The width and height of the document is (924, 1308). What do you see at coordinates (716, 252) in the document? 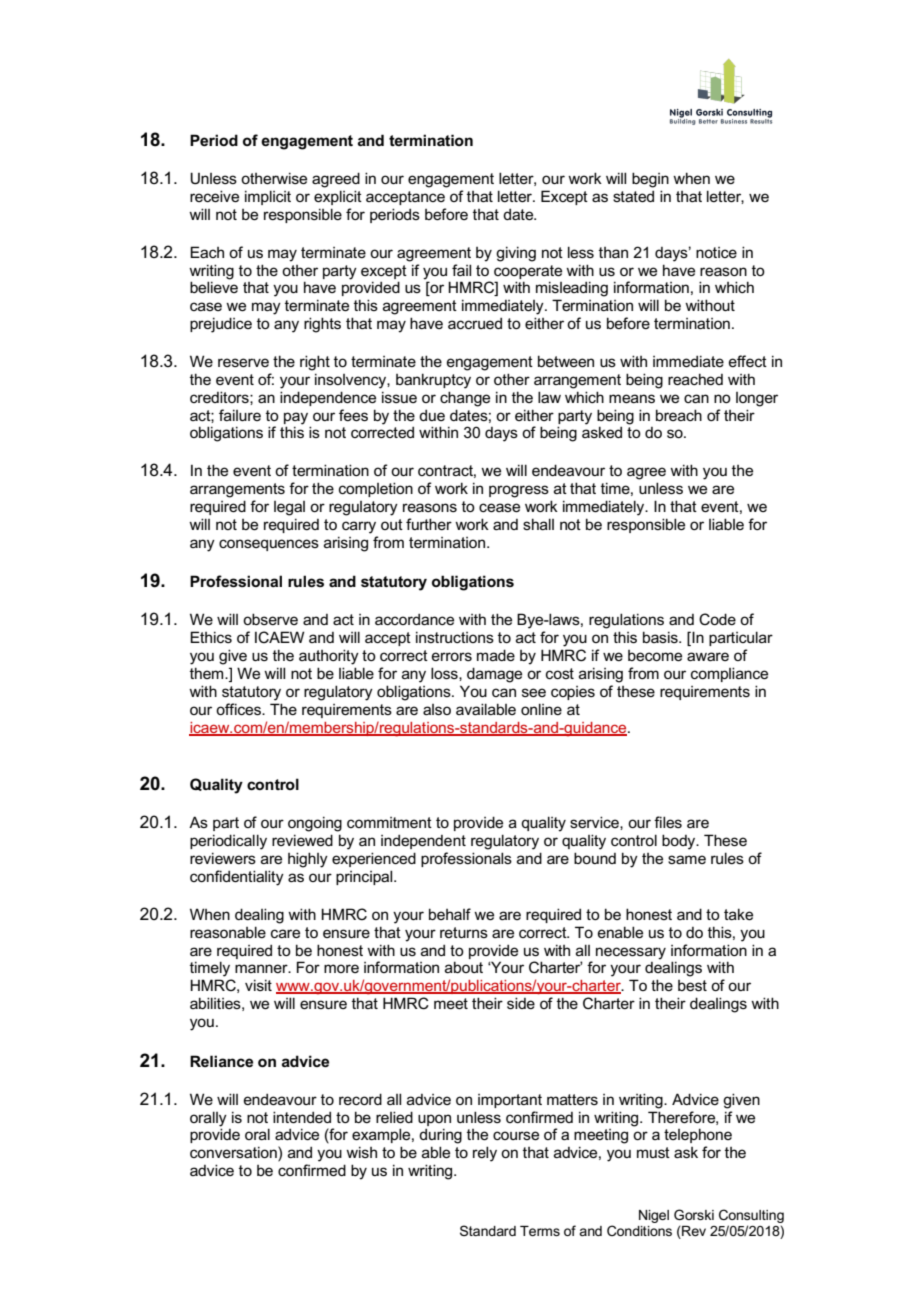
I see `notice` at bounding box center [716, 252].
